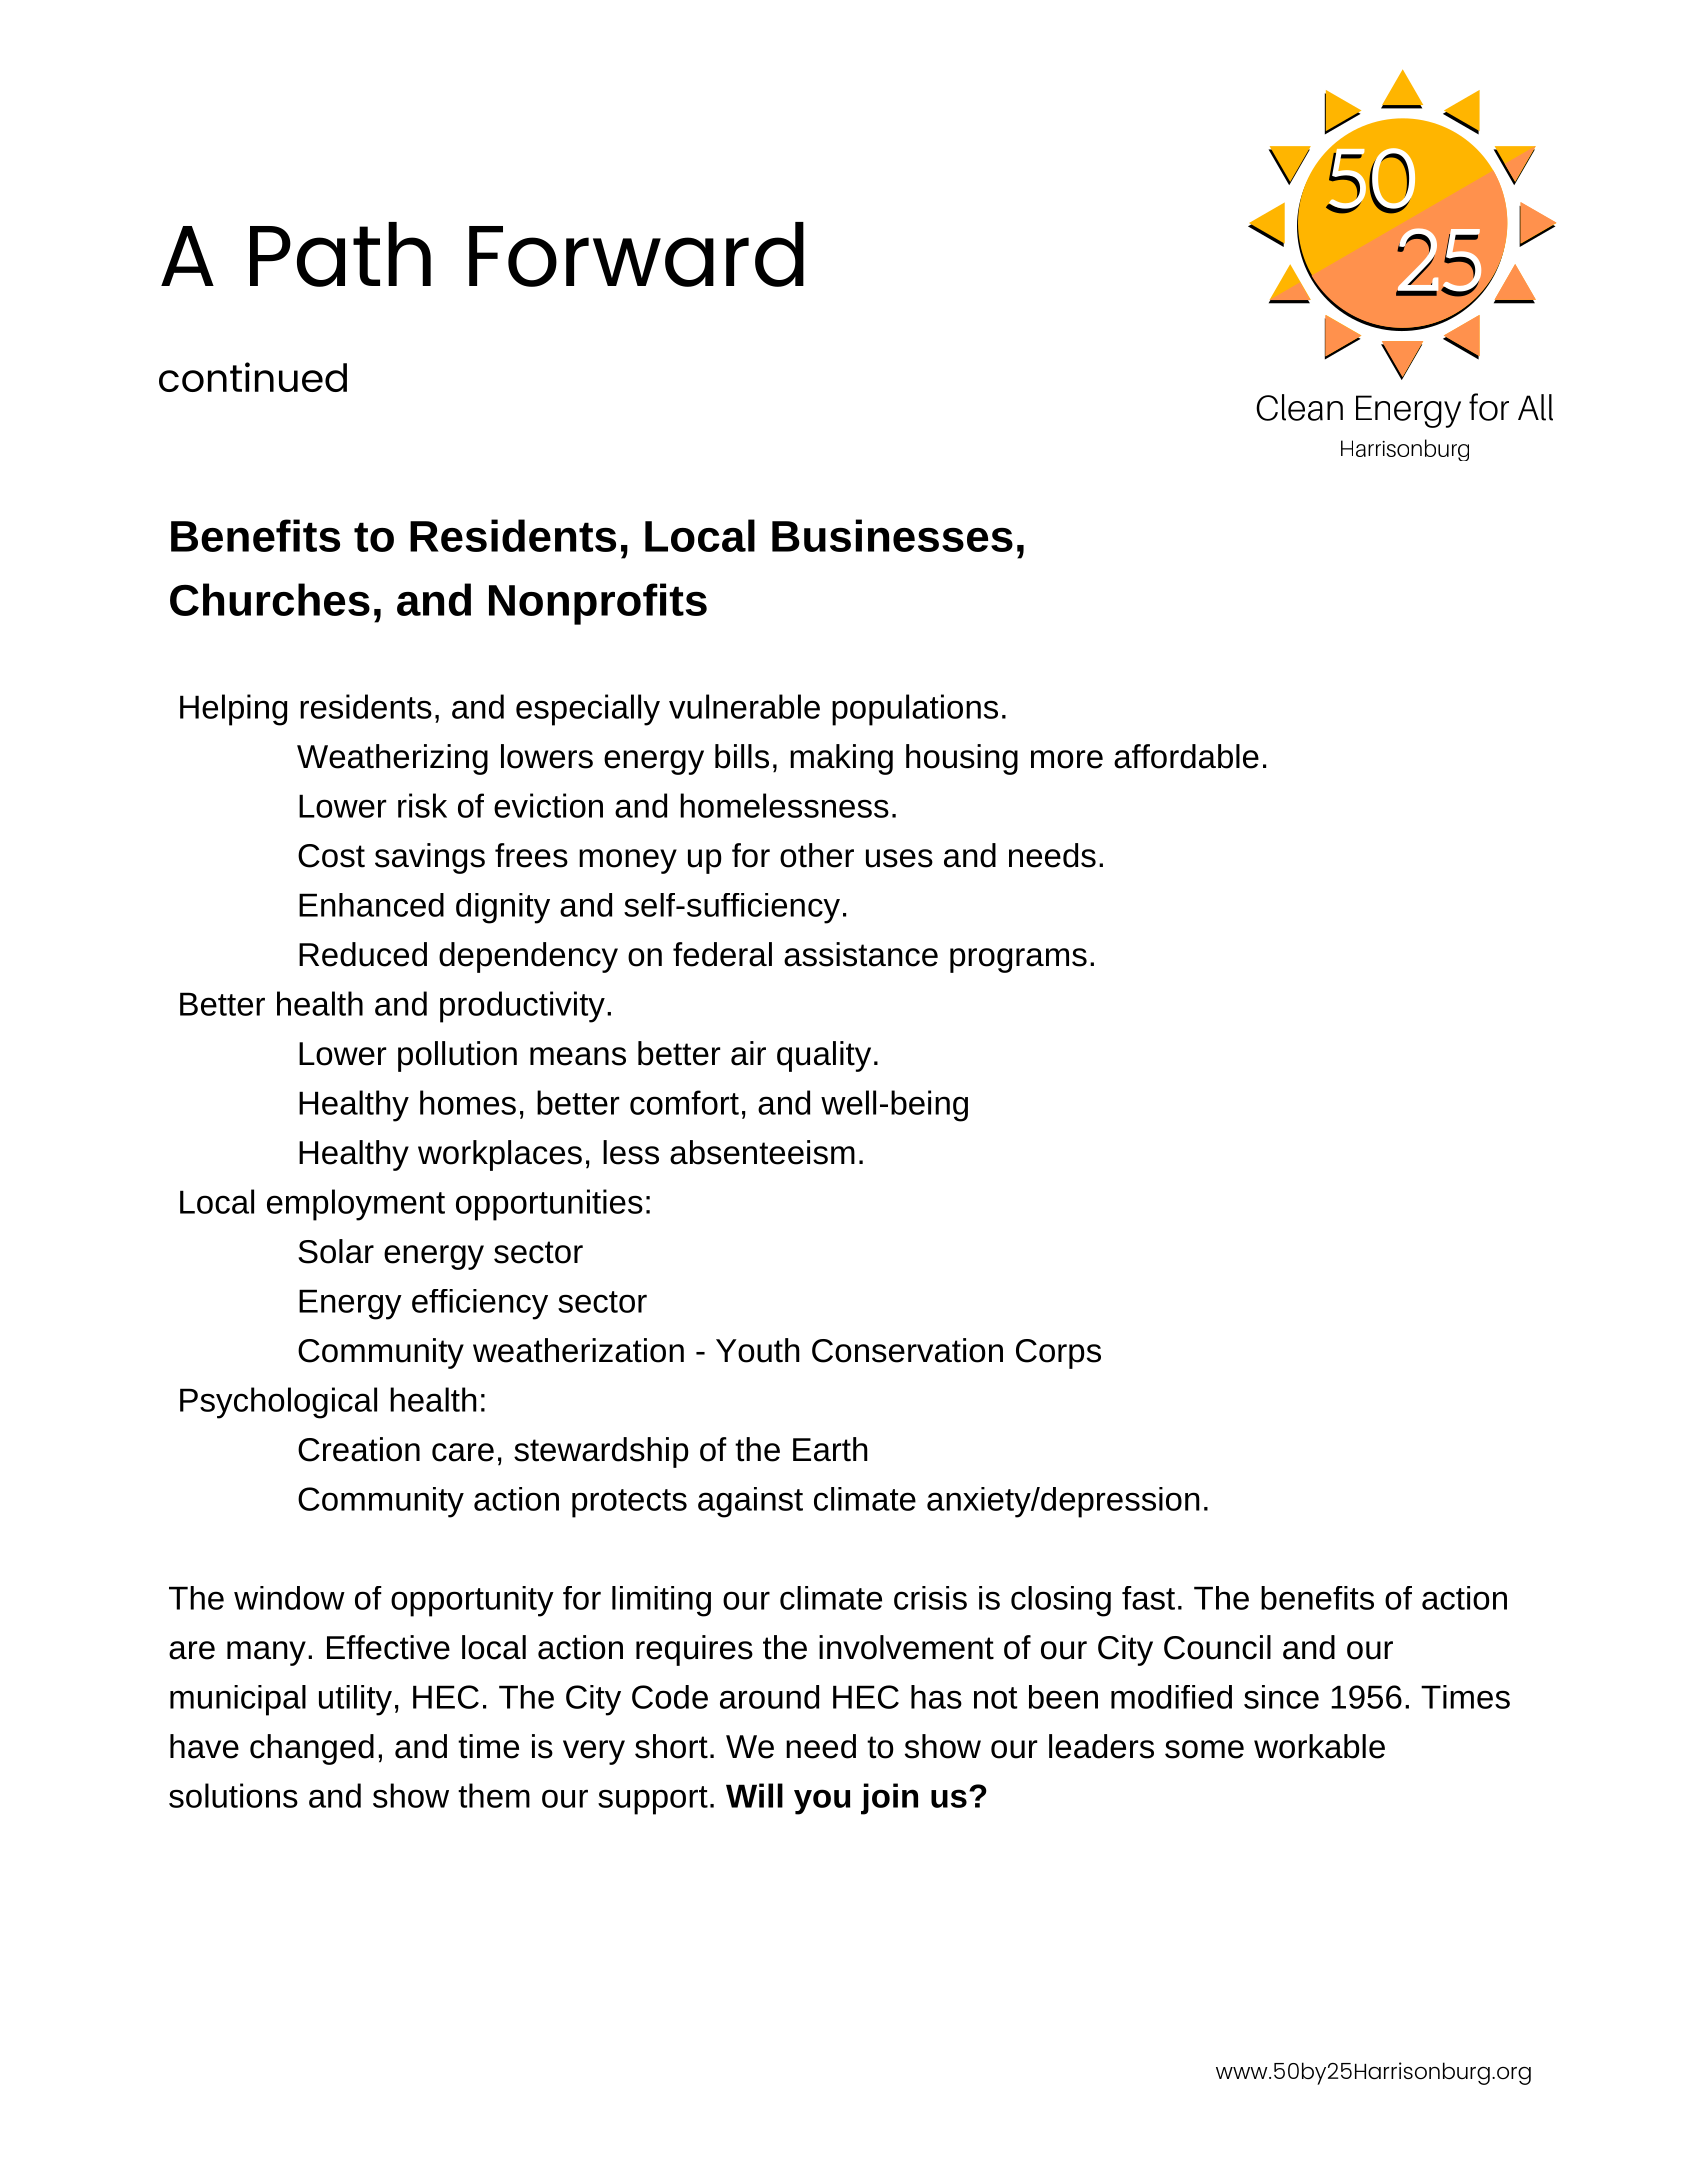 Image resolution: width=1683 pixels, height=2178 pixels. Describe the element at coordinates (363, 954) in the image. I see `Reduced` at that location.
